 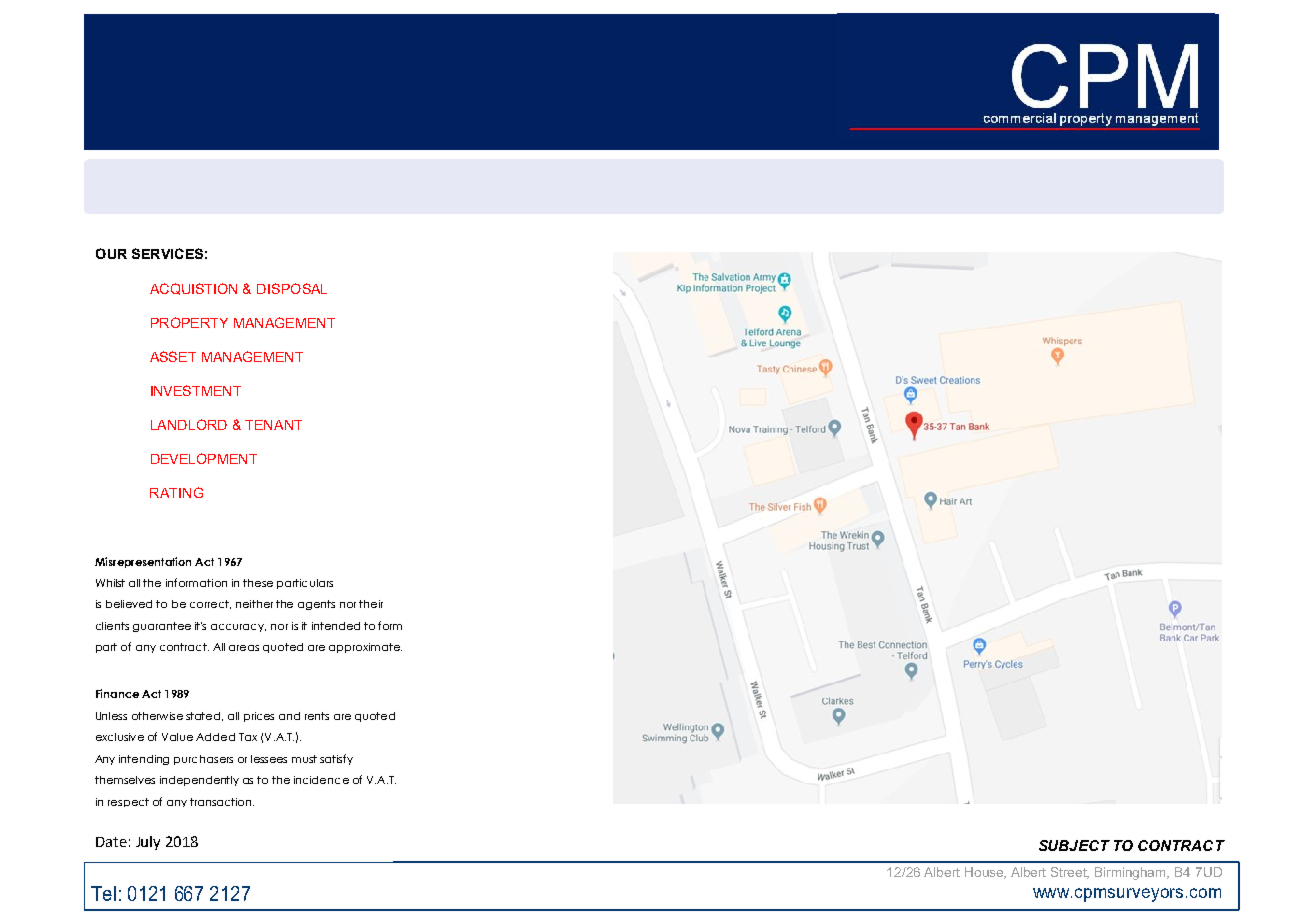 What do you see at coordinates (1070, 873) in the document?
I see `Street` at bounding box center [1070, 873].
